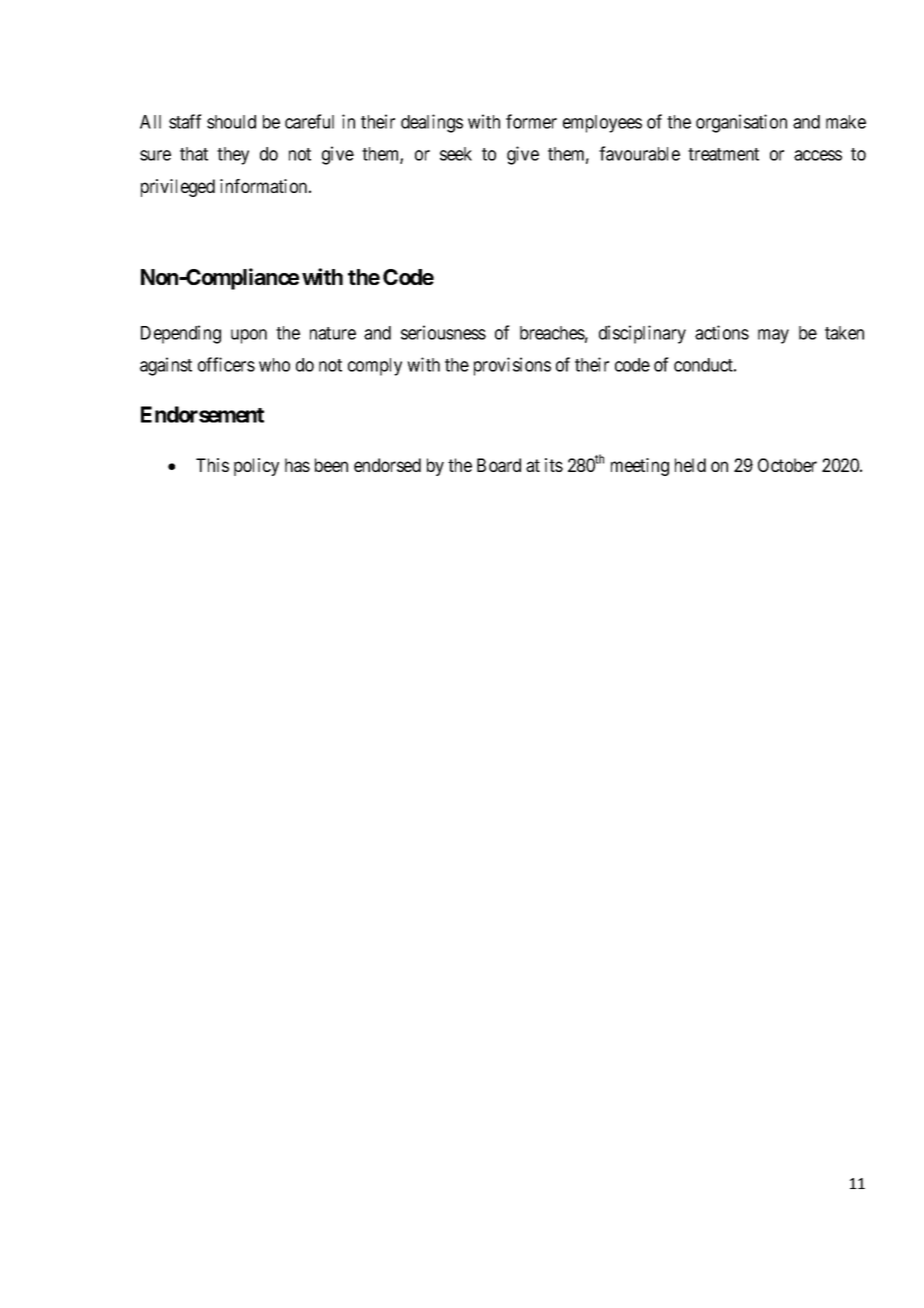 Image resolution: width=924 pixels, height=1308 pixels. I want to click on This, so click(212, 465).
